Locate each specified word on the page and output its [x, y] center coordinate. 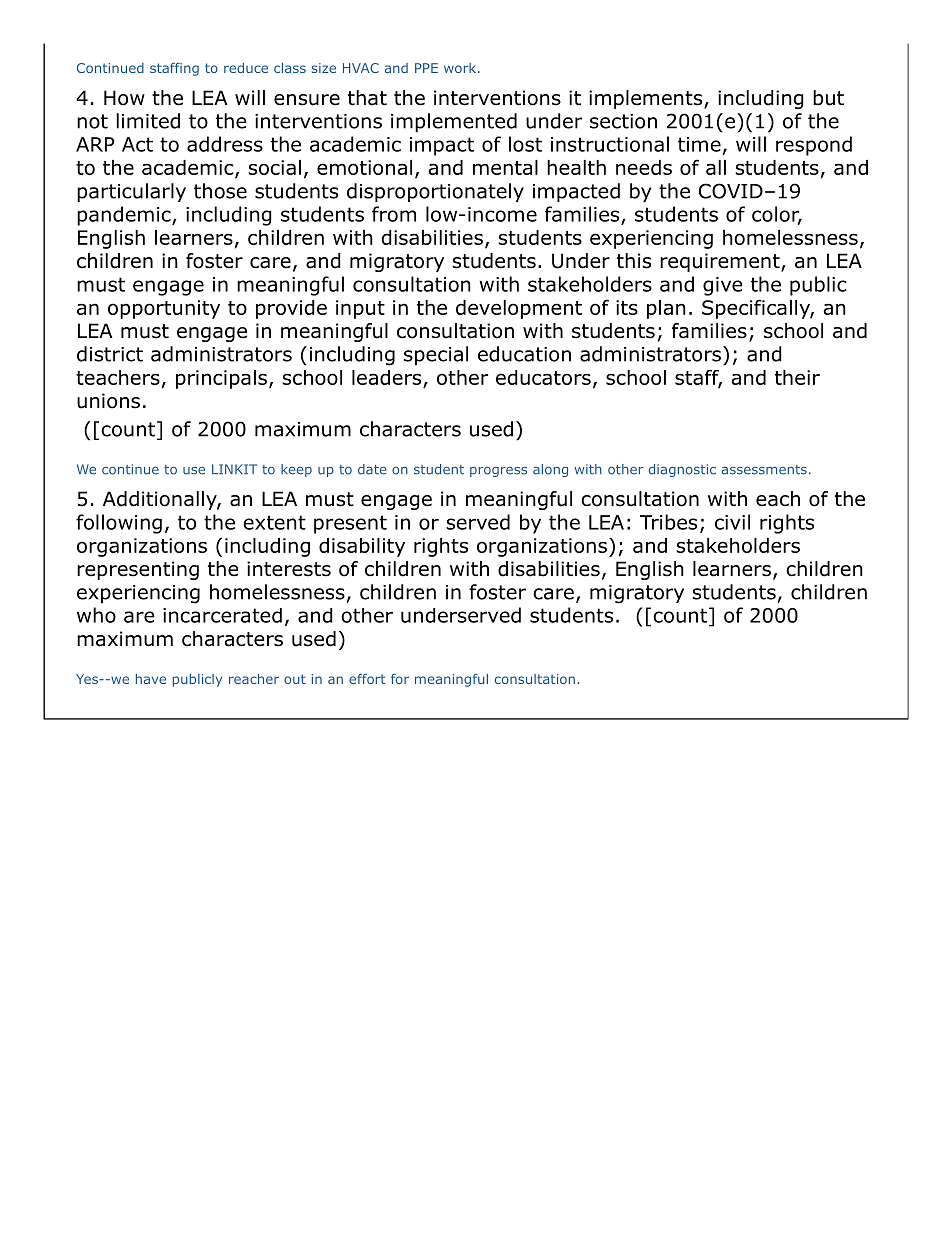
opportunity [164, 309]
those [220, 191]
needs [644, 167]
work [460, 68]
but [828, 98]
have [151, 679]
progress [498, 472]
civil [732, 522]
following [119, 524]
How [124, 98]
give [723, 286]
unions [108, 401]
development [519, 309]
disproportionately [435, 192]
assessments [764, 470]
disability [362, 547]
